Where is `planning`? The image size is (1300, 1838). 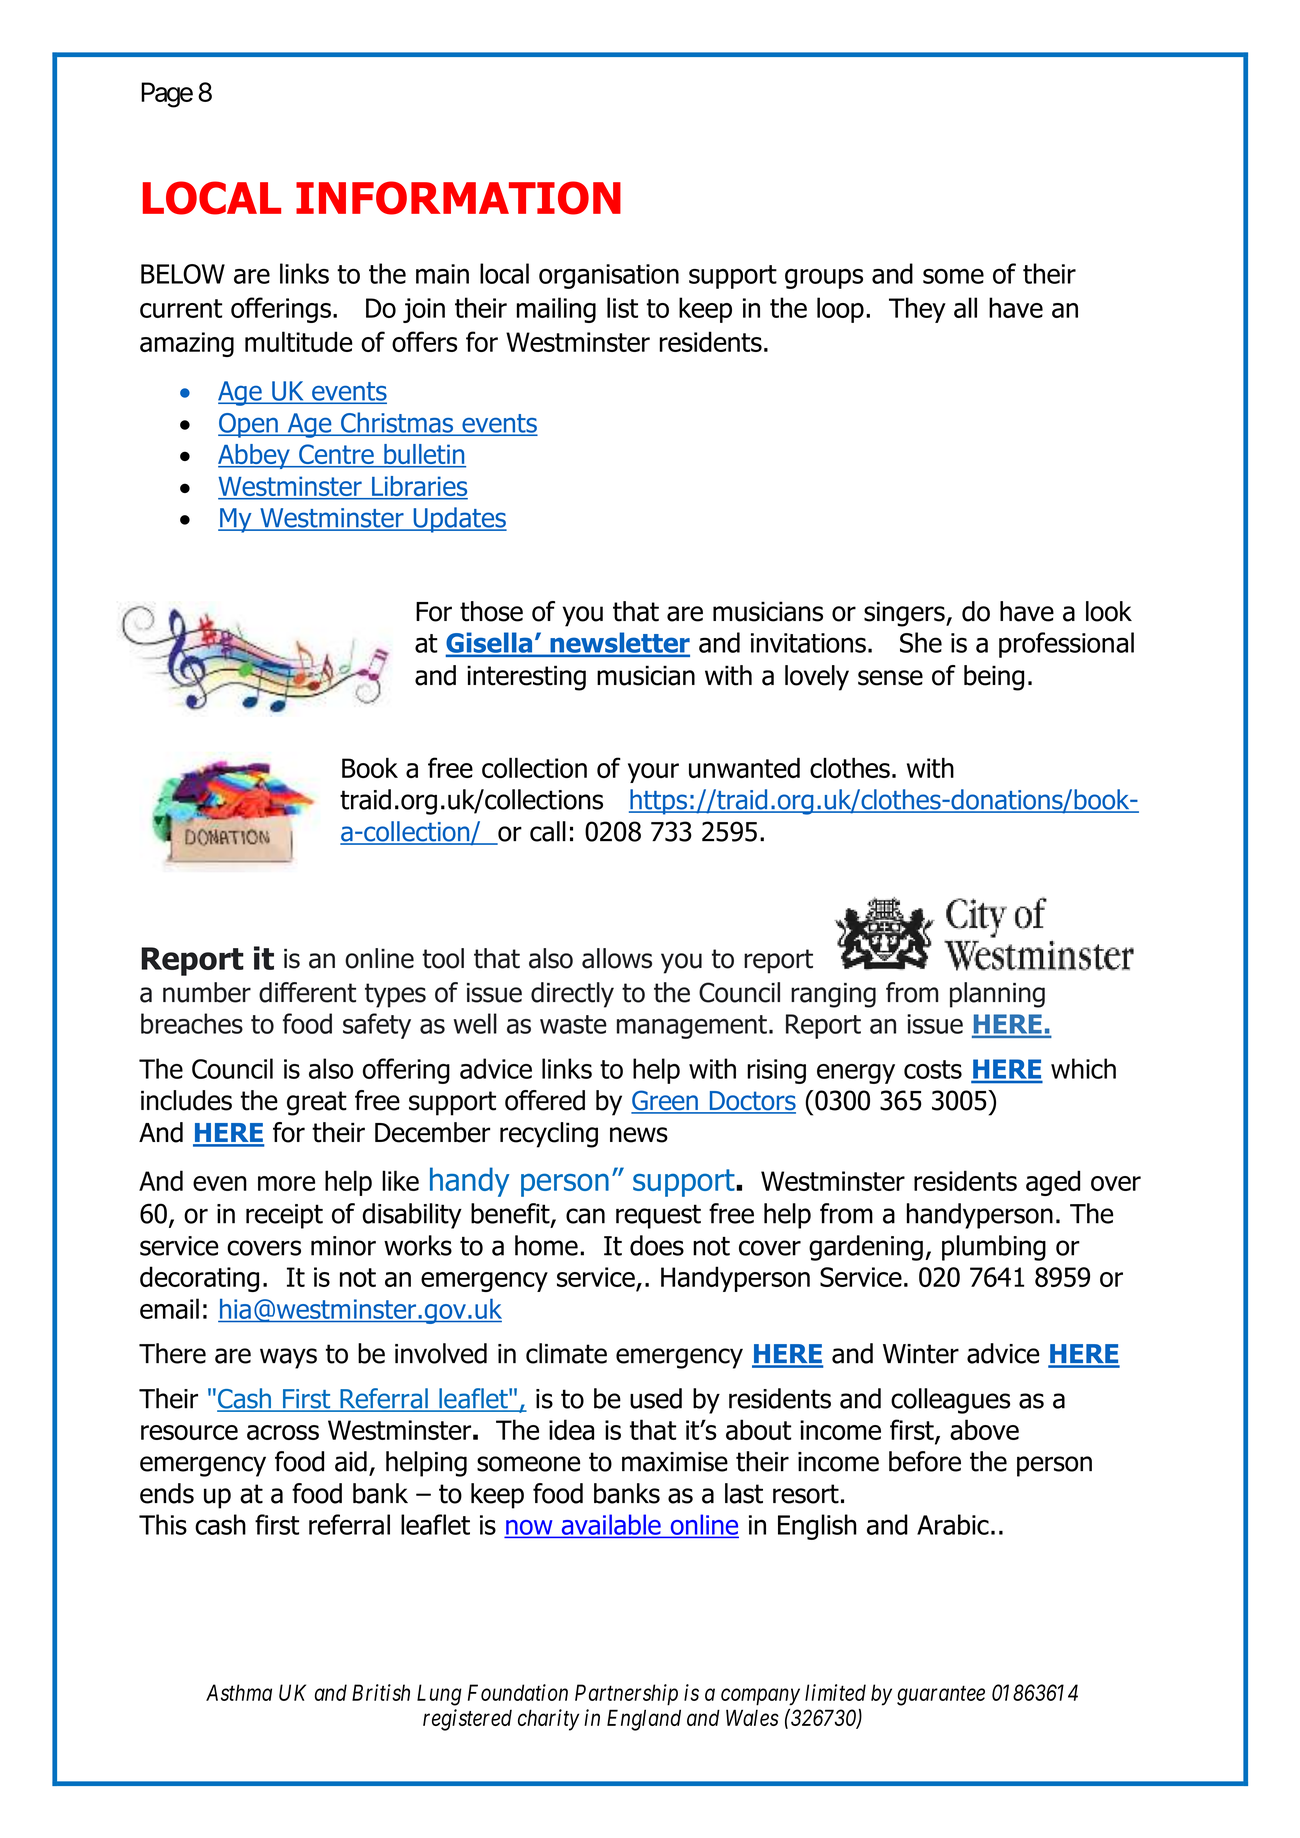 planning is located at coordinates (997, 995).
